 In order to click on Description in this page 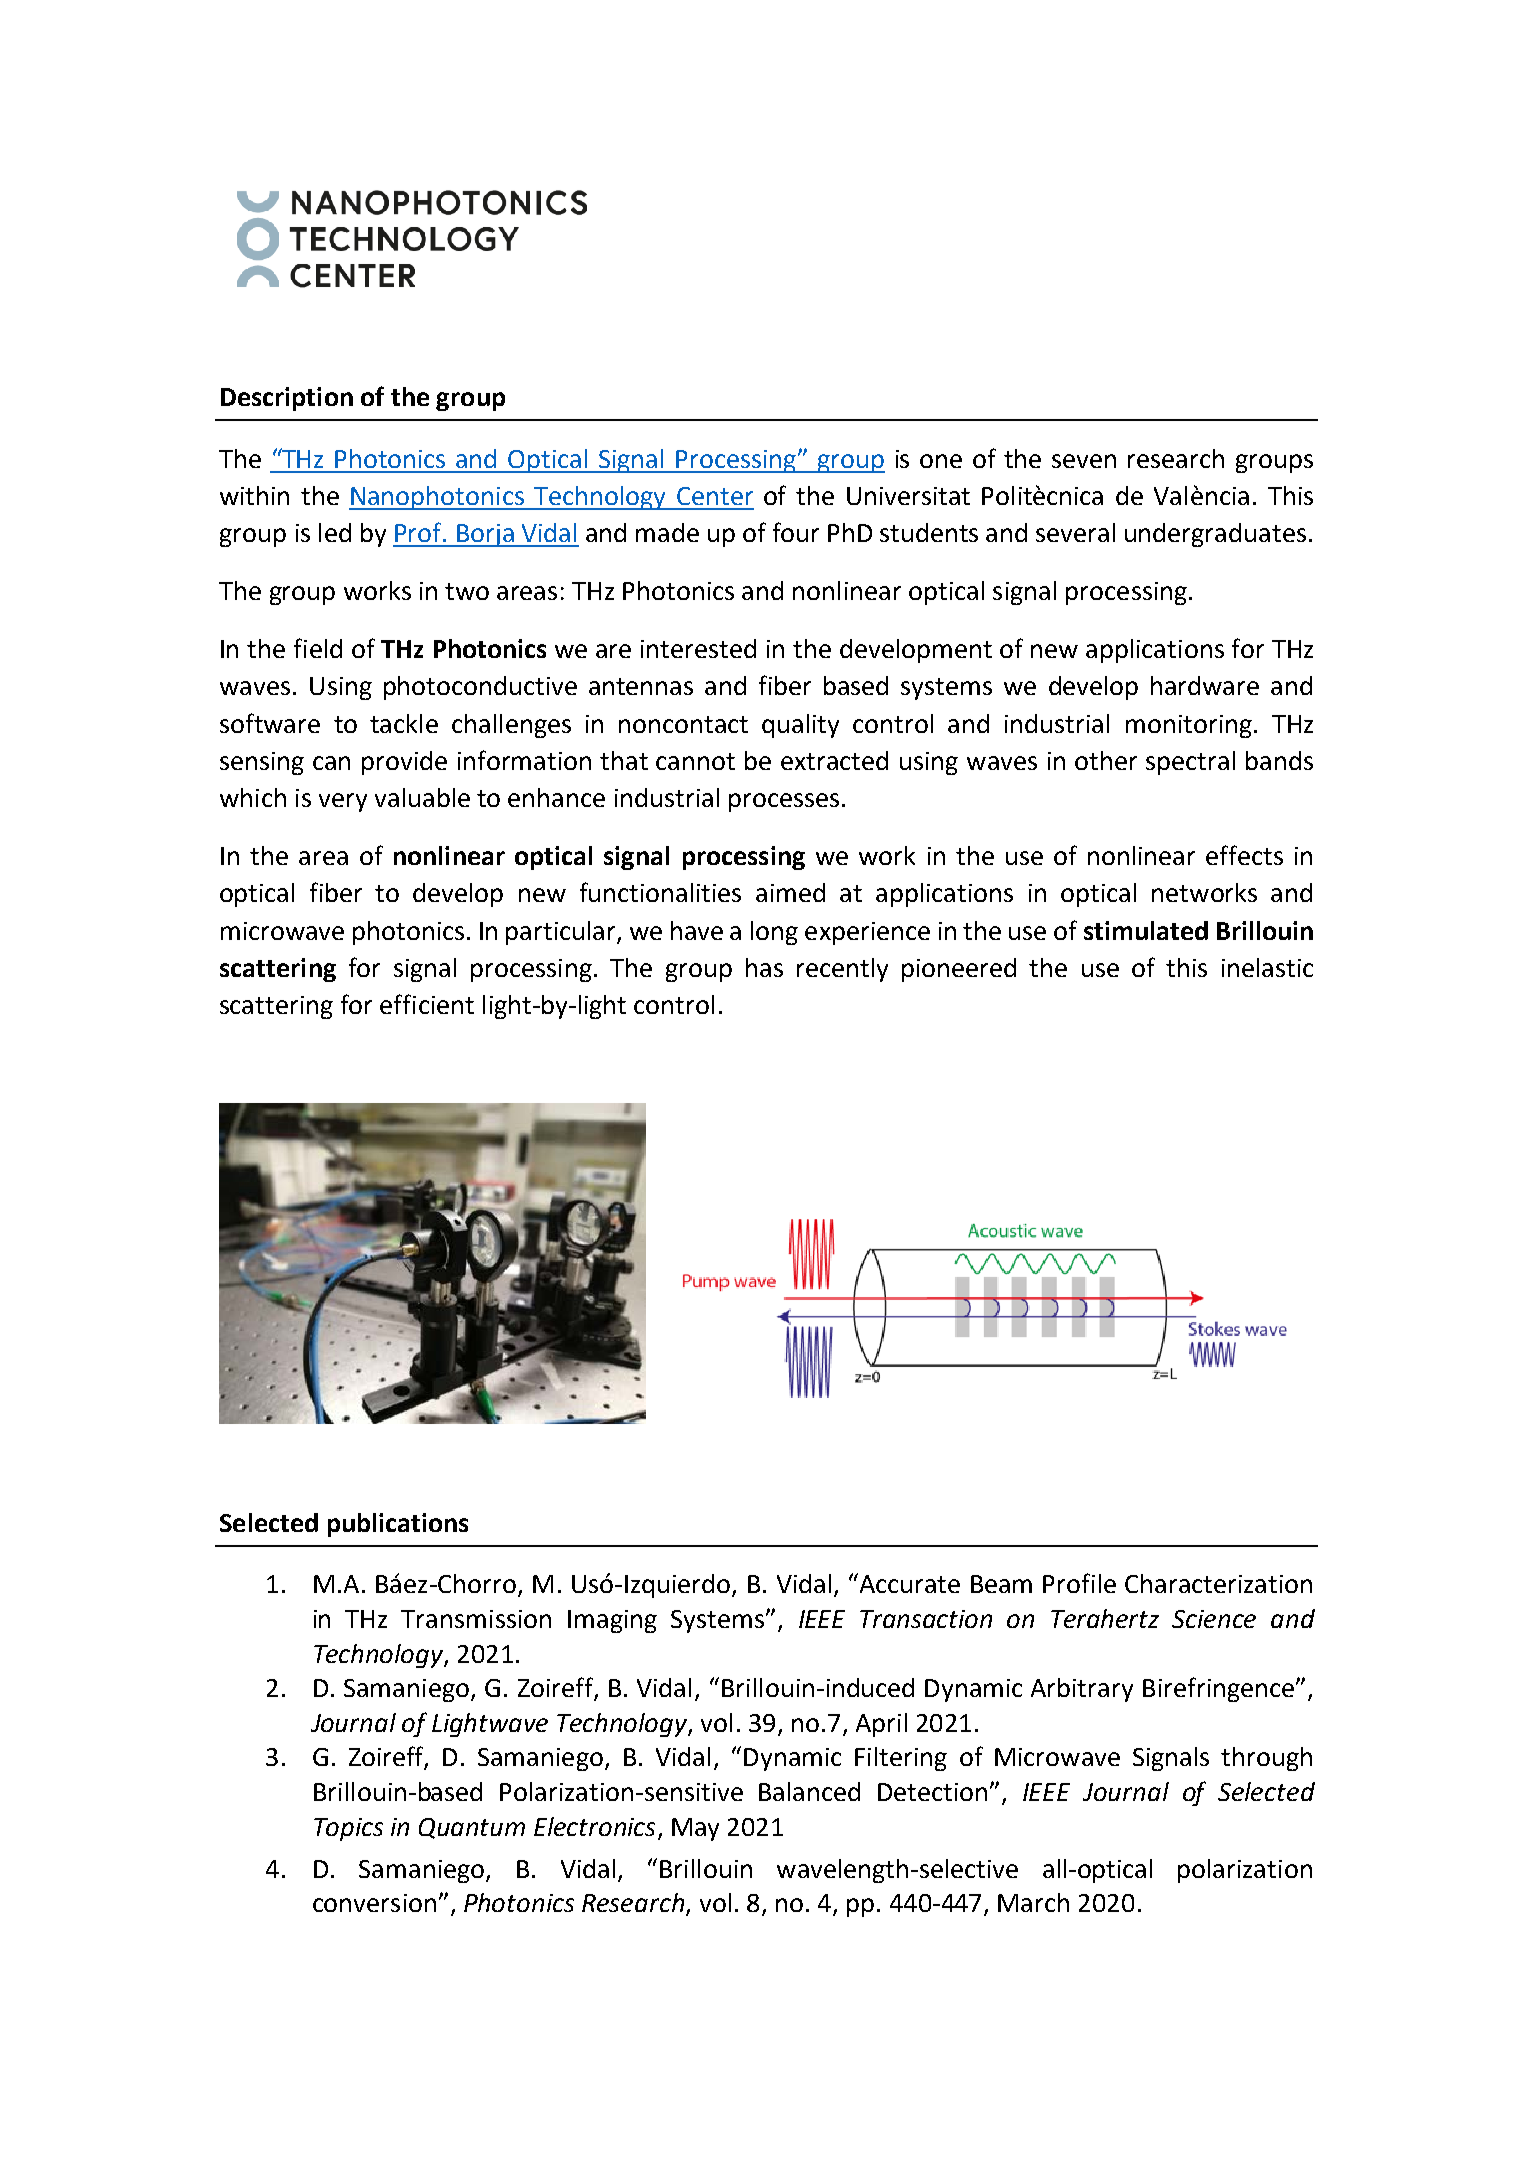, I will do `click(287, 399)`.
